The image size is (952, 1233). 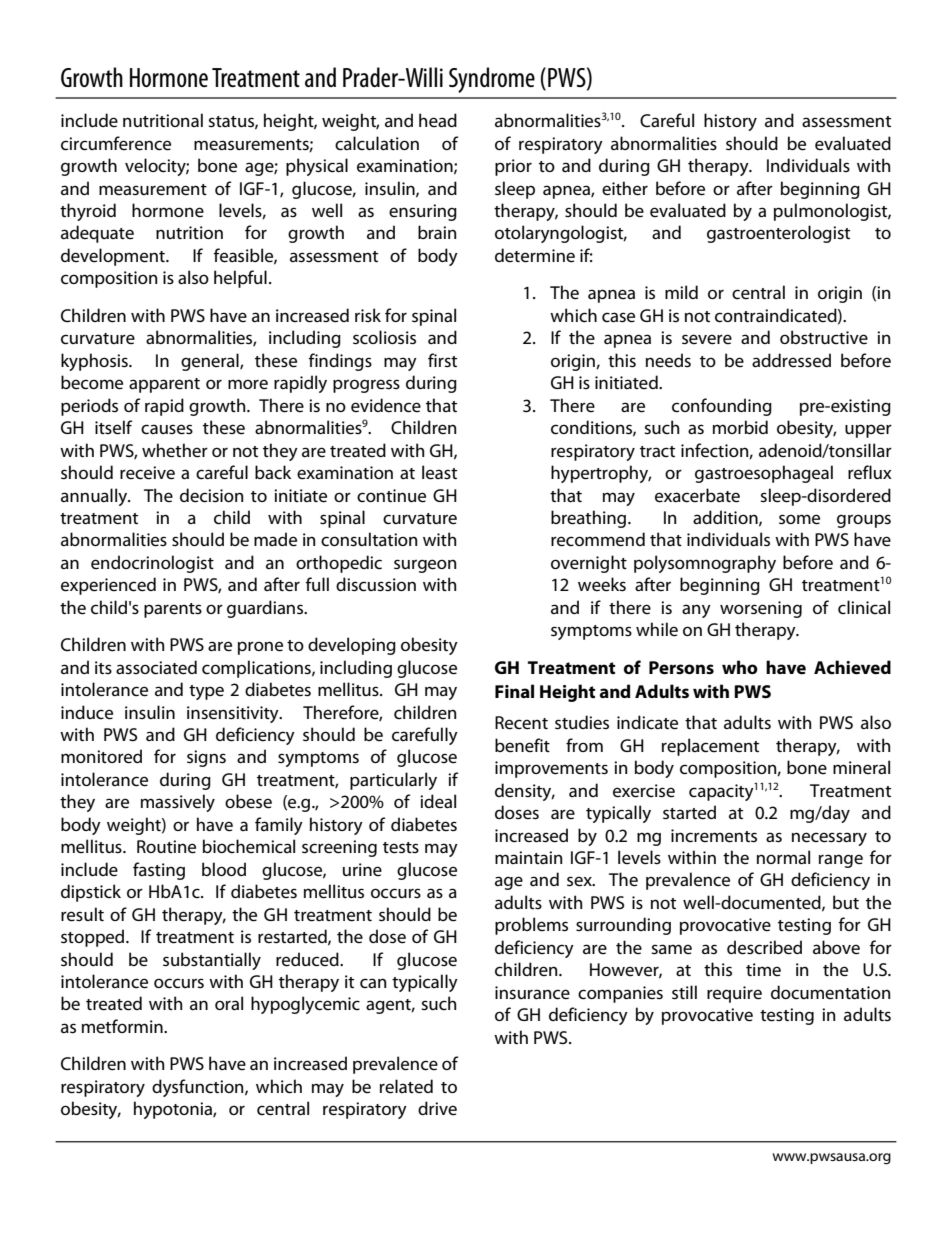 What do you see at coordinates (173, 610) in the screenshot?
I see `parents` at bounding box center [173, 610].
